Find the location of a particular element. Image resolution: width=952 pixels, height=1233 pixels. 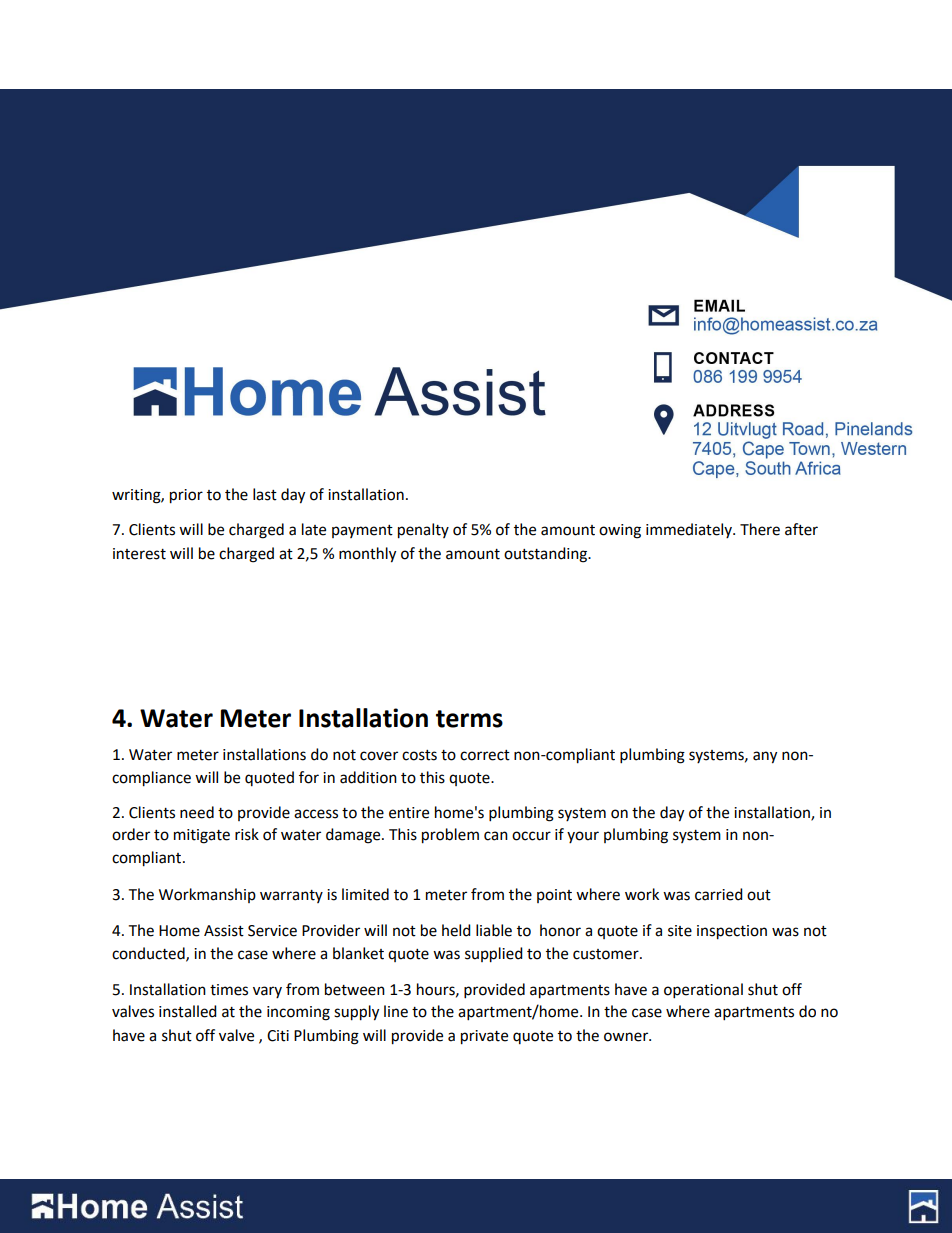

installed is located at coordinates (188, 1011).
